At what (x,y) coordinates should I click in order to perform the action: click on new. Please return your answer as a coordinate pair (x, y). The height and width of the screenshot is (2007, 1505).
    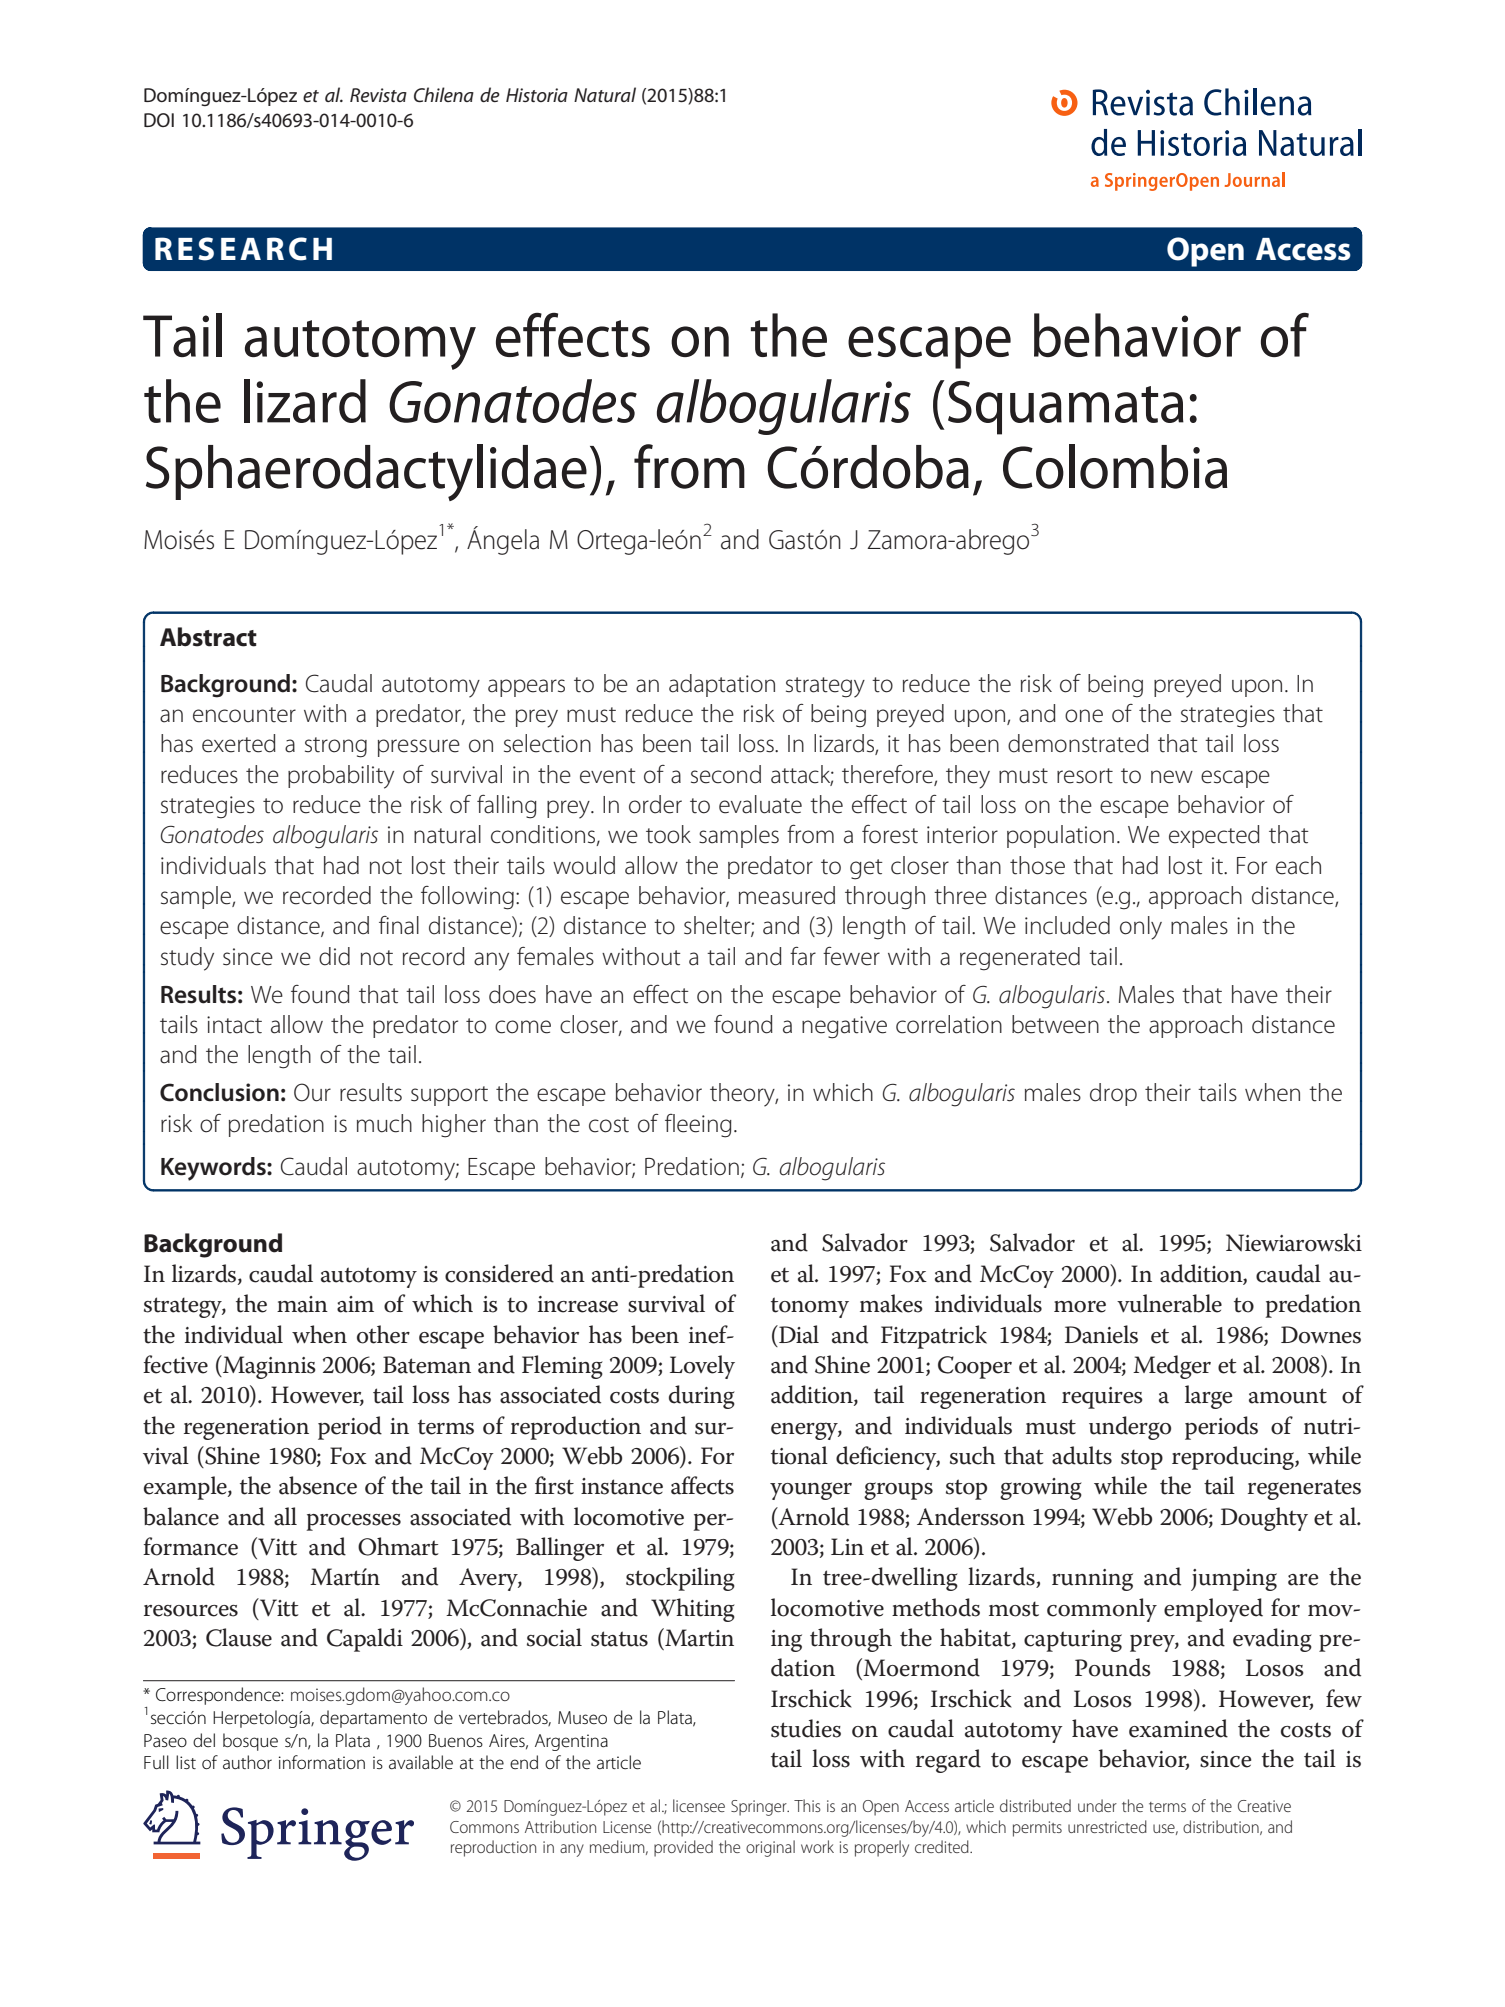
    Looking at the image, I should click on (1172, 777).
